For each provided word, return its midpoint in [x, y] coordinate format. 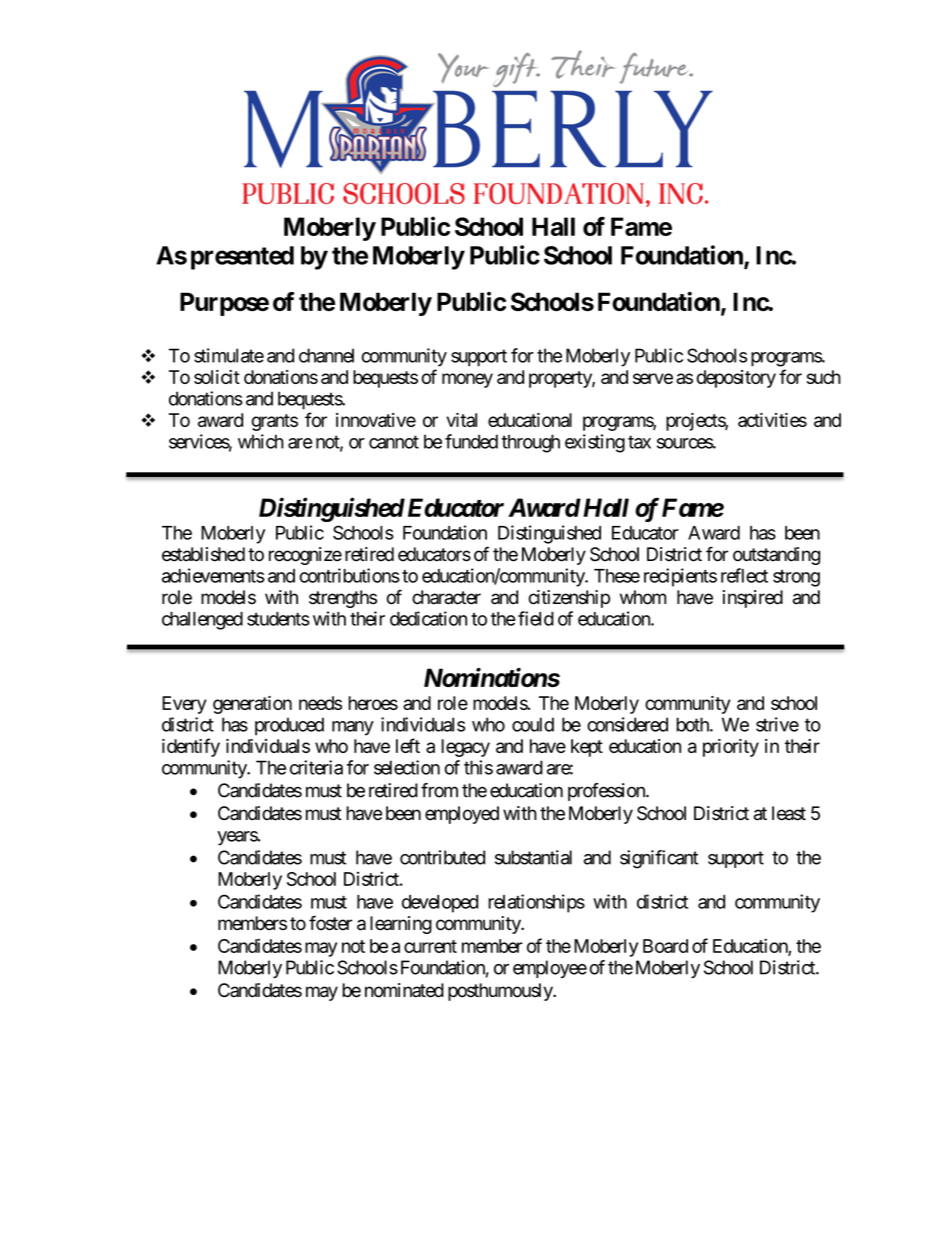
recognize [305, 556]
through [530, 443]
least [789, 813]
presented [242, 258]
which [261, 441]
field [536, 618]
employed [462, 815]
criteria [316, 767]
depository [736, 379]
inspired [753, 599]
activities [772, 420]
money [467, 380]
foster [330, 923]
